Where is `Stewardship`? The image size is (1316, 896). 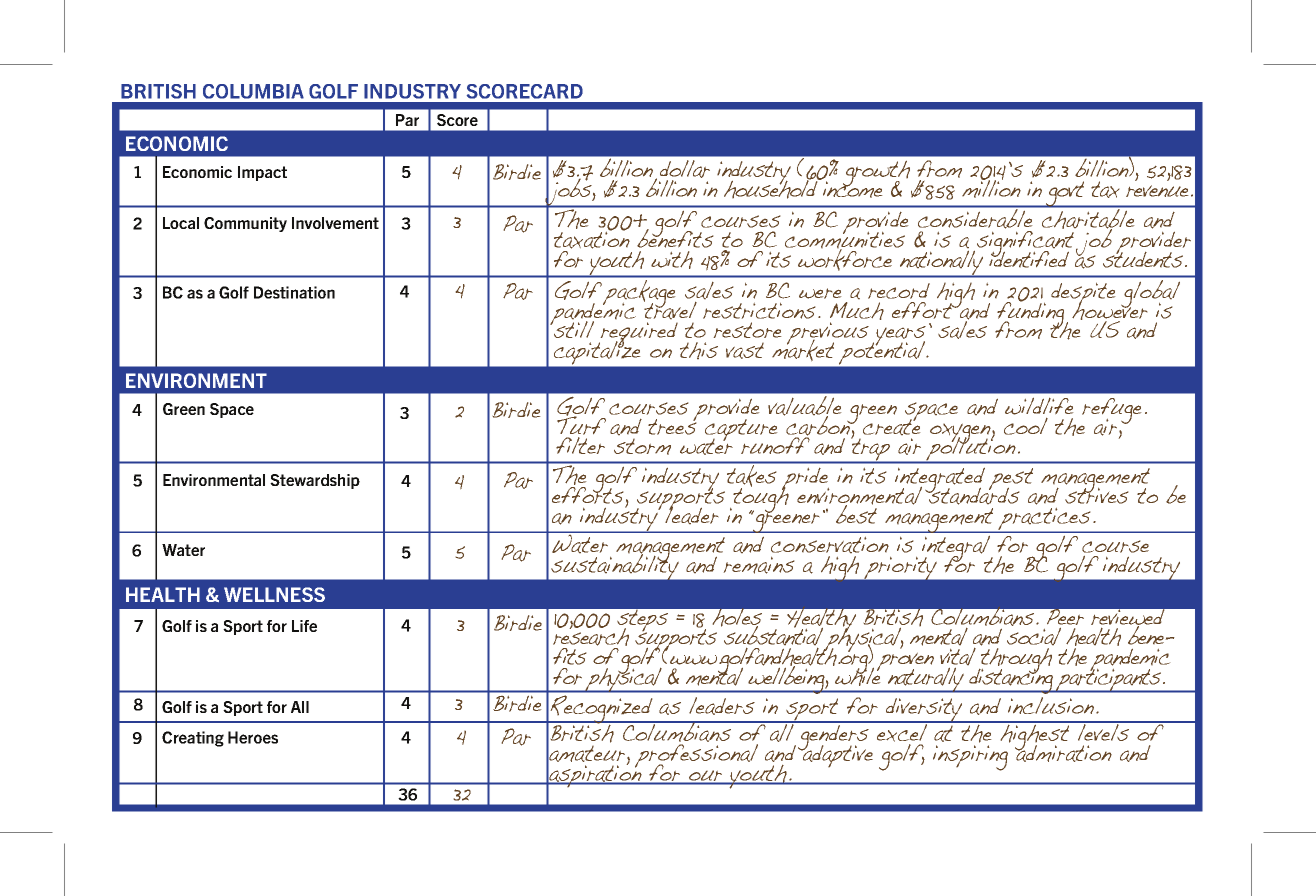 Stewardship is located at coordinates (315, 481).
